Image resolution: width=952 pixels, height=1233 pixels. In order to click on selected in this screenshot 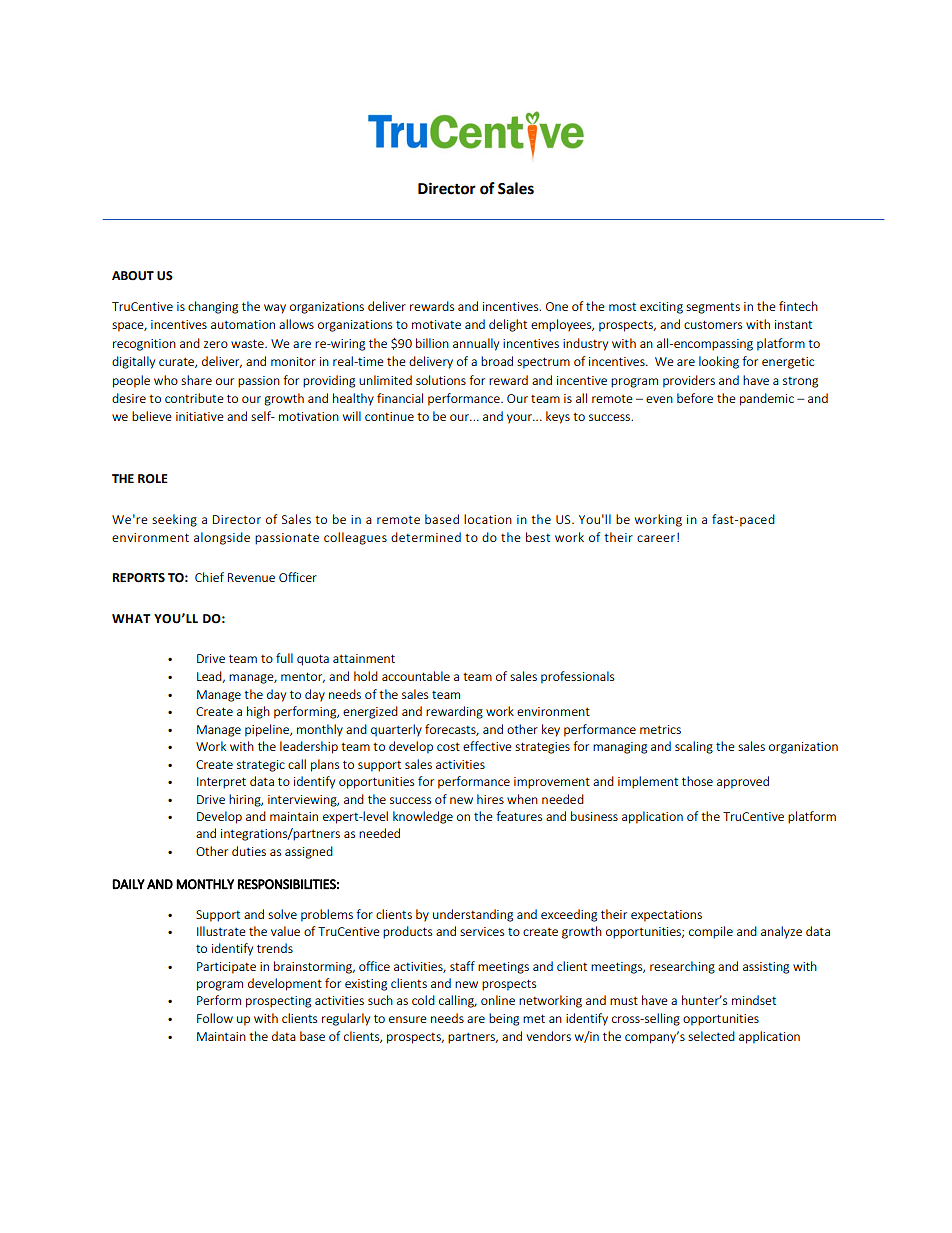, I will do `click(711, 1036)`.
